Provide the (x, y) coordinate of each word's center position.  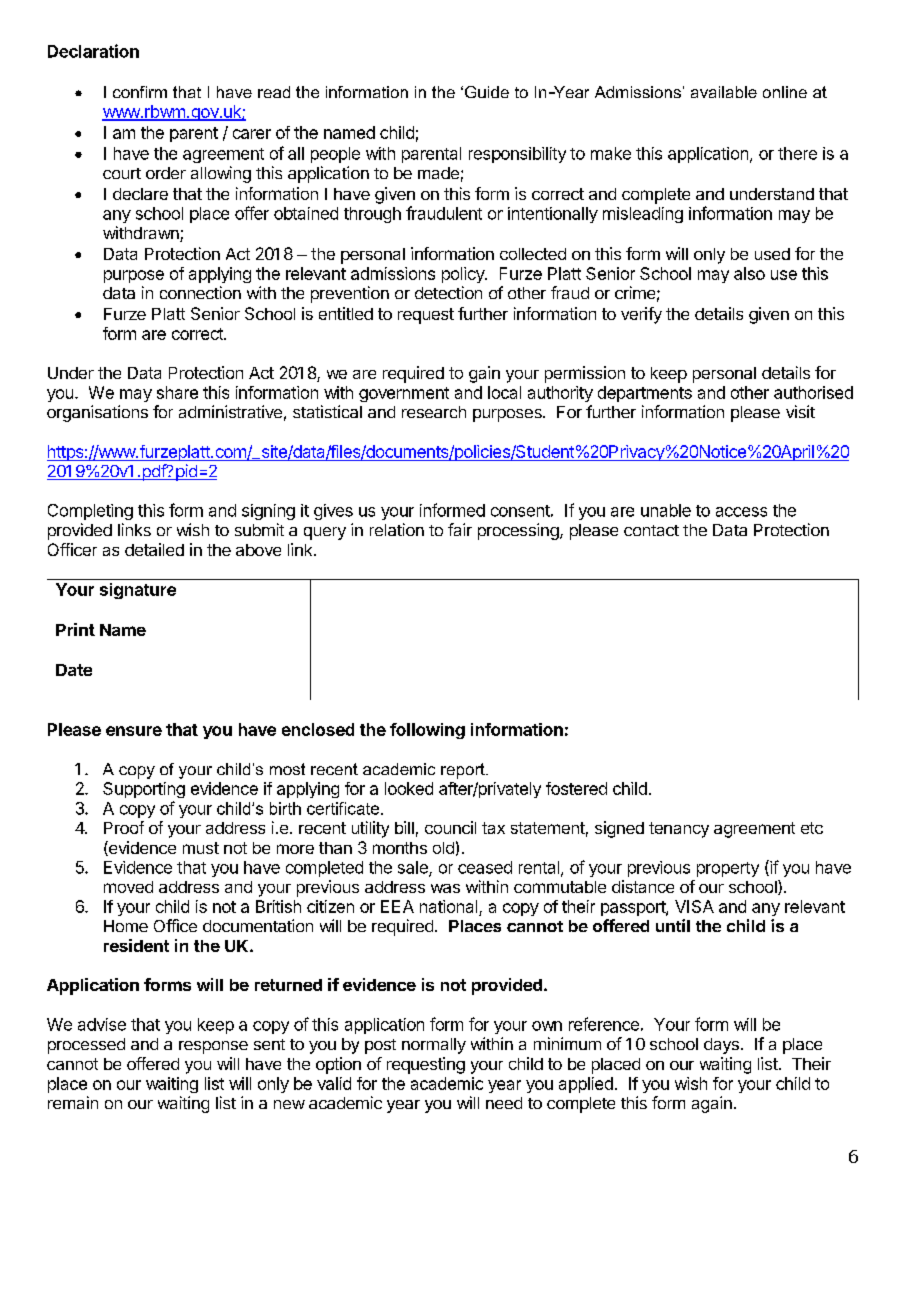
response (213, 1047)
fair (460, 529)
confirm (140, 92)
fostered (576, 788)
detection (448, 292)
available (724, 92)
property (728, 869)
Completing (90, 512)
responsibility (517, 155)
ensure (134, 731)
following (427, 731)
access (741, 512)
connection (200, 292)
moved (128, 887)
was (445, 888)
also (749, 273)
